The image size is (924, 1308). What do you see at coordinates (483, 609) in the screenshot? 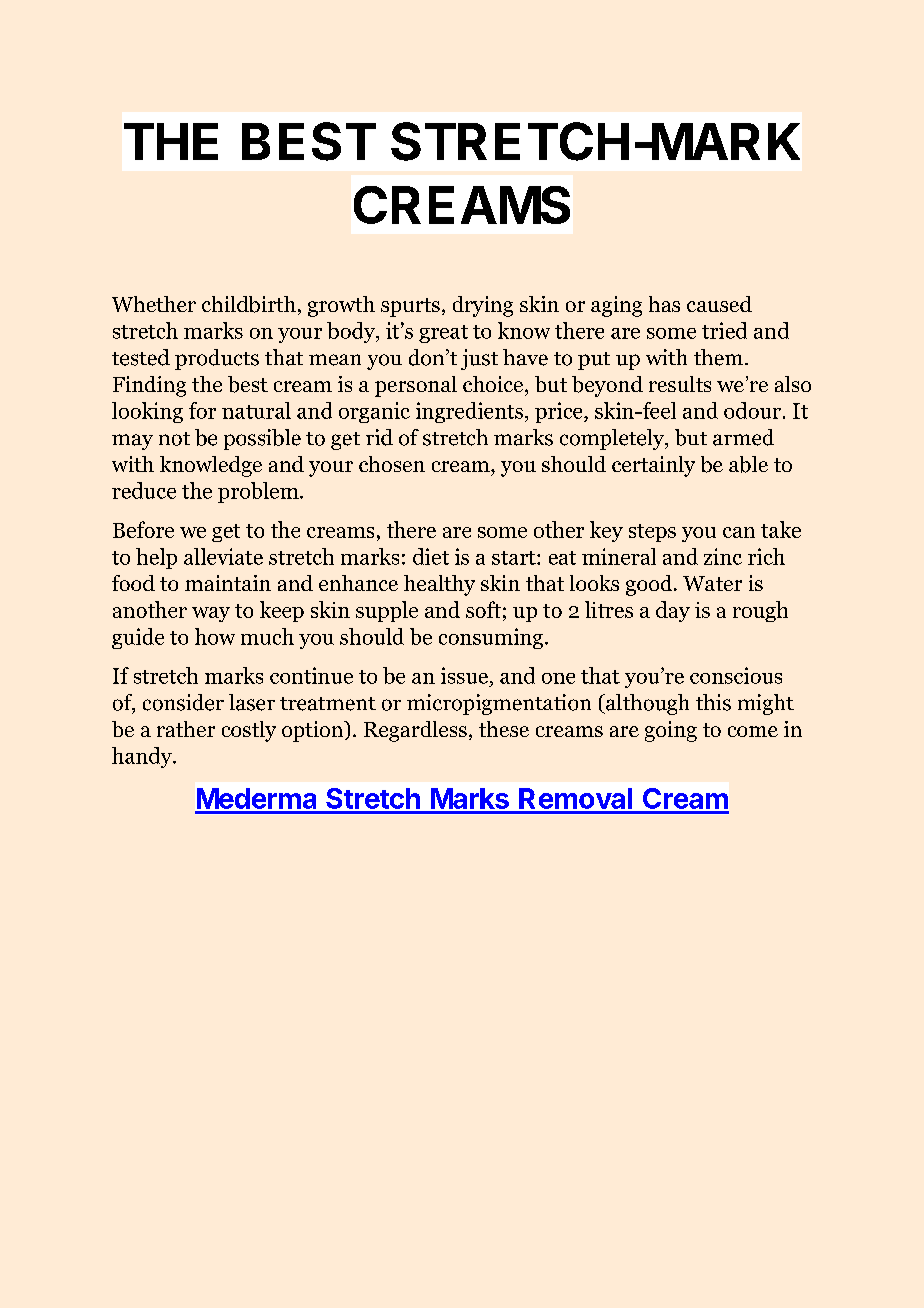
I see `soft` at bounding box center [483, 609].
